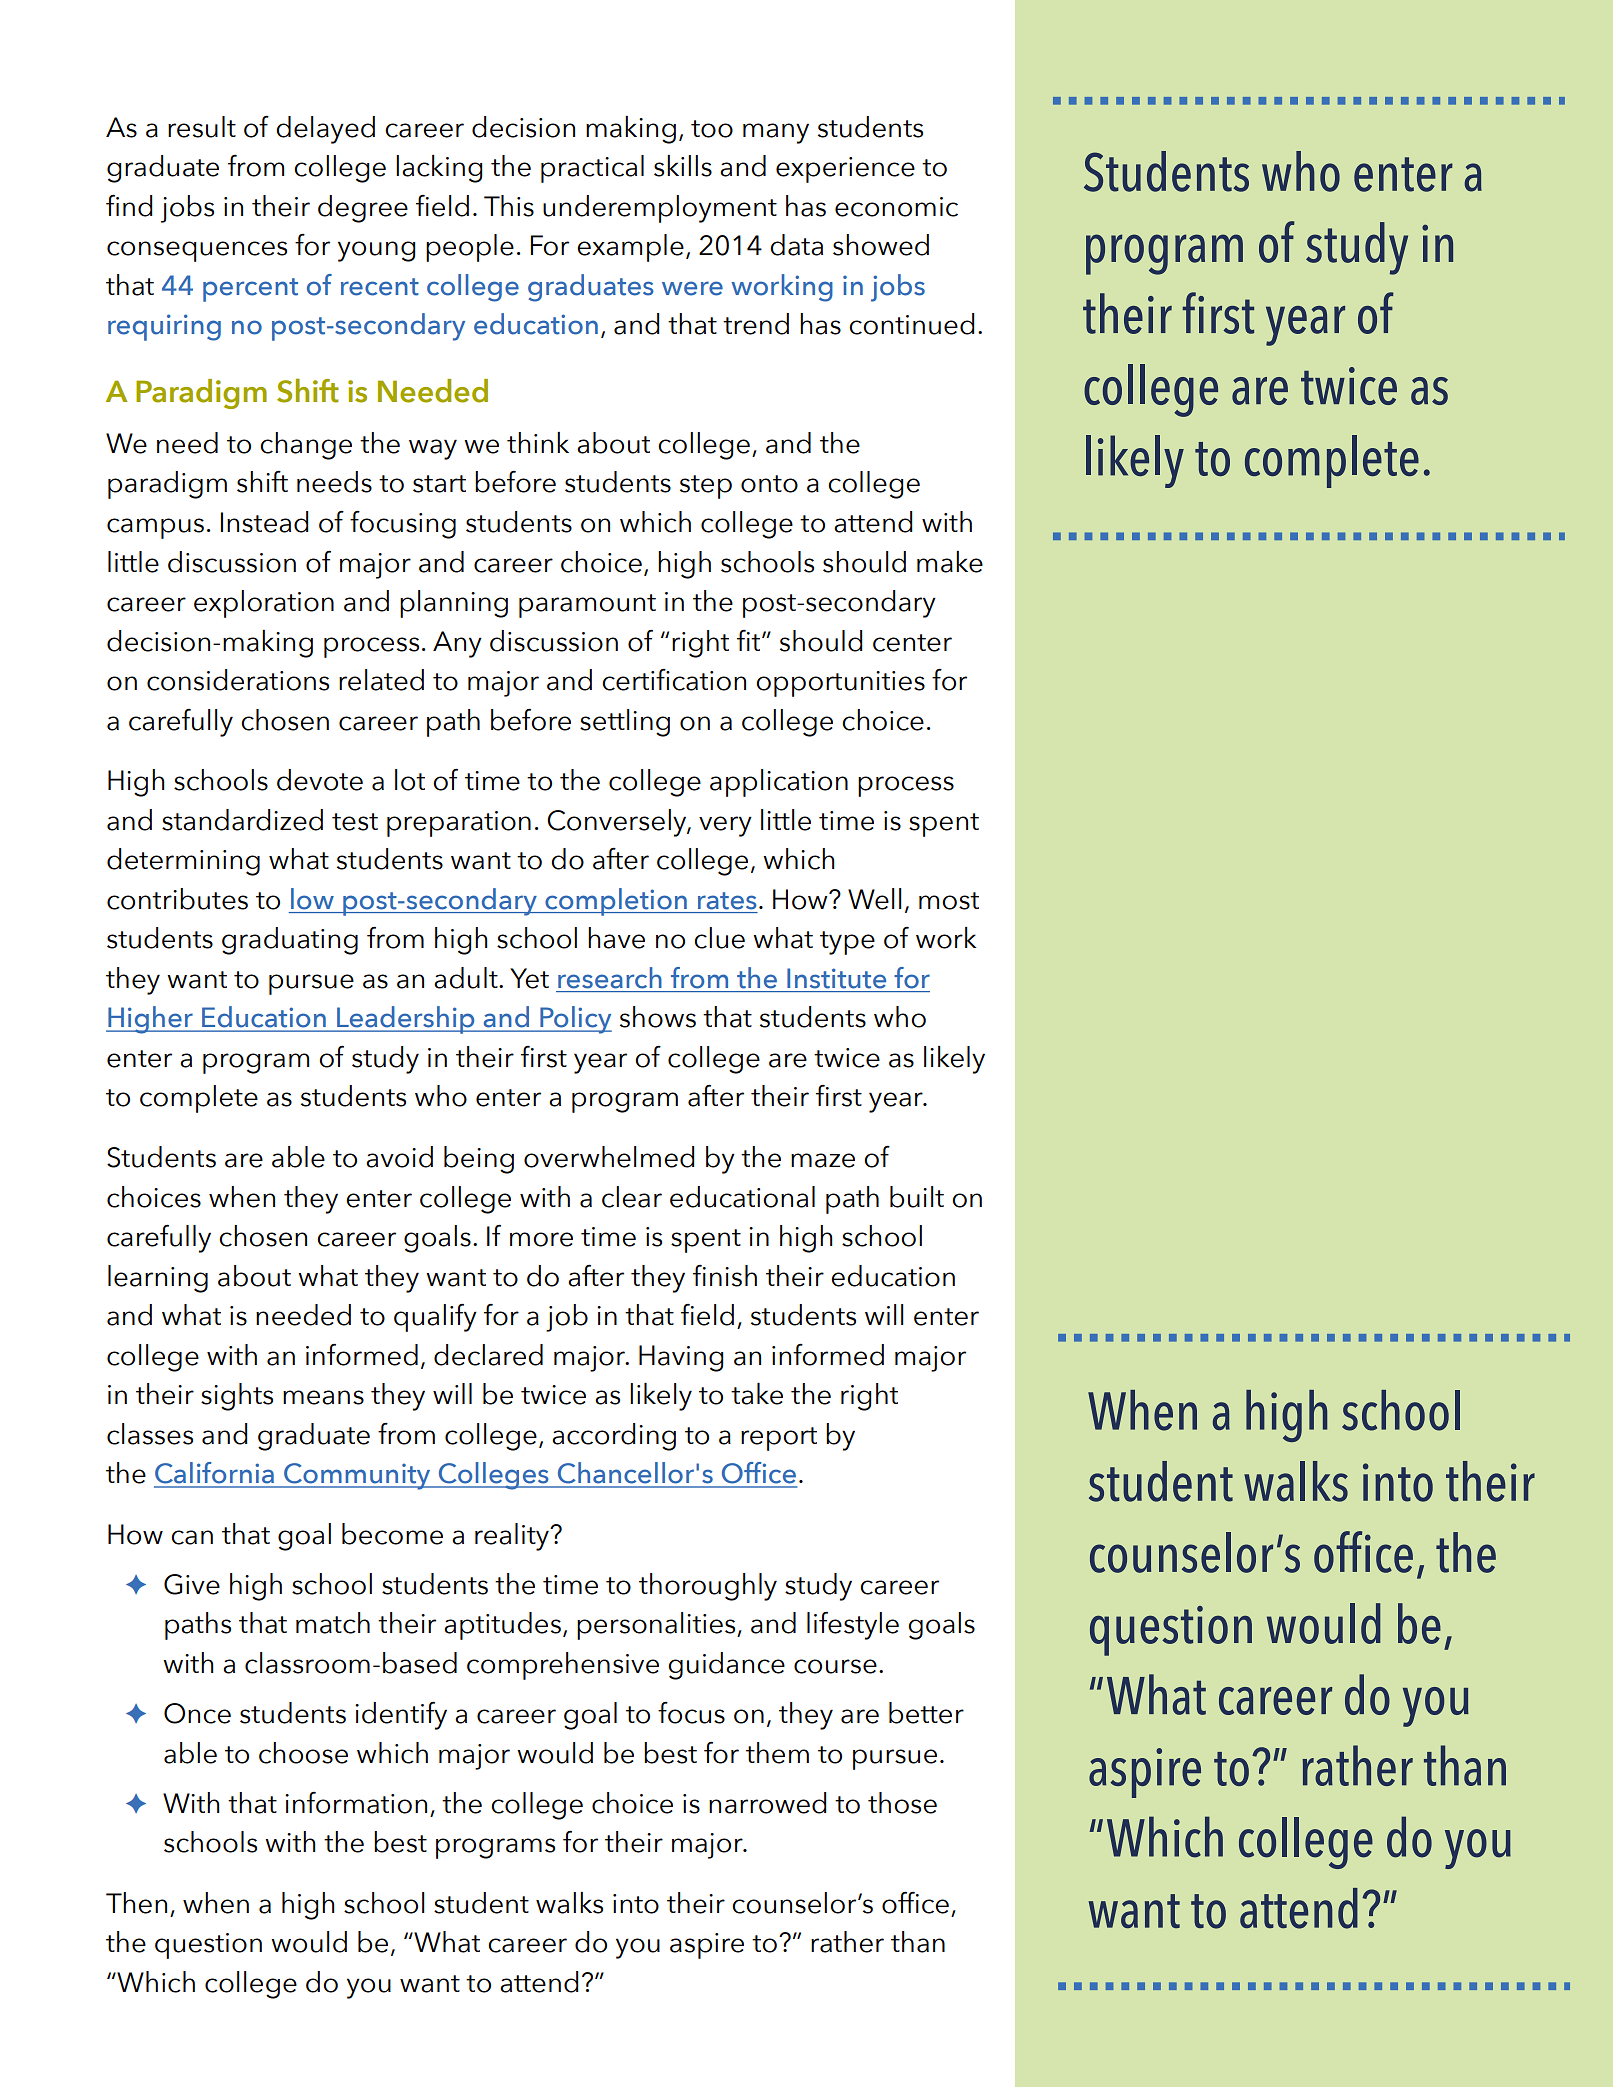 Image resolution: width=1613 pixels, height=2087 pixels. I want to click on built, so click(917, 1197).
